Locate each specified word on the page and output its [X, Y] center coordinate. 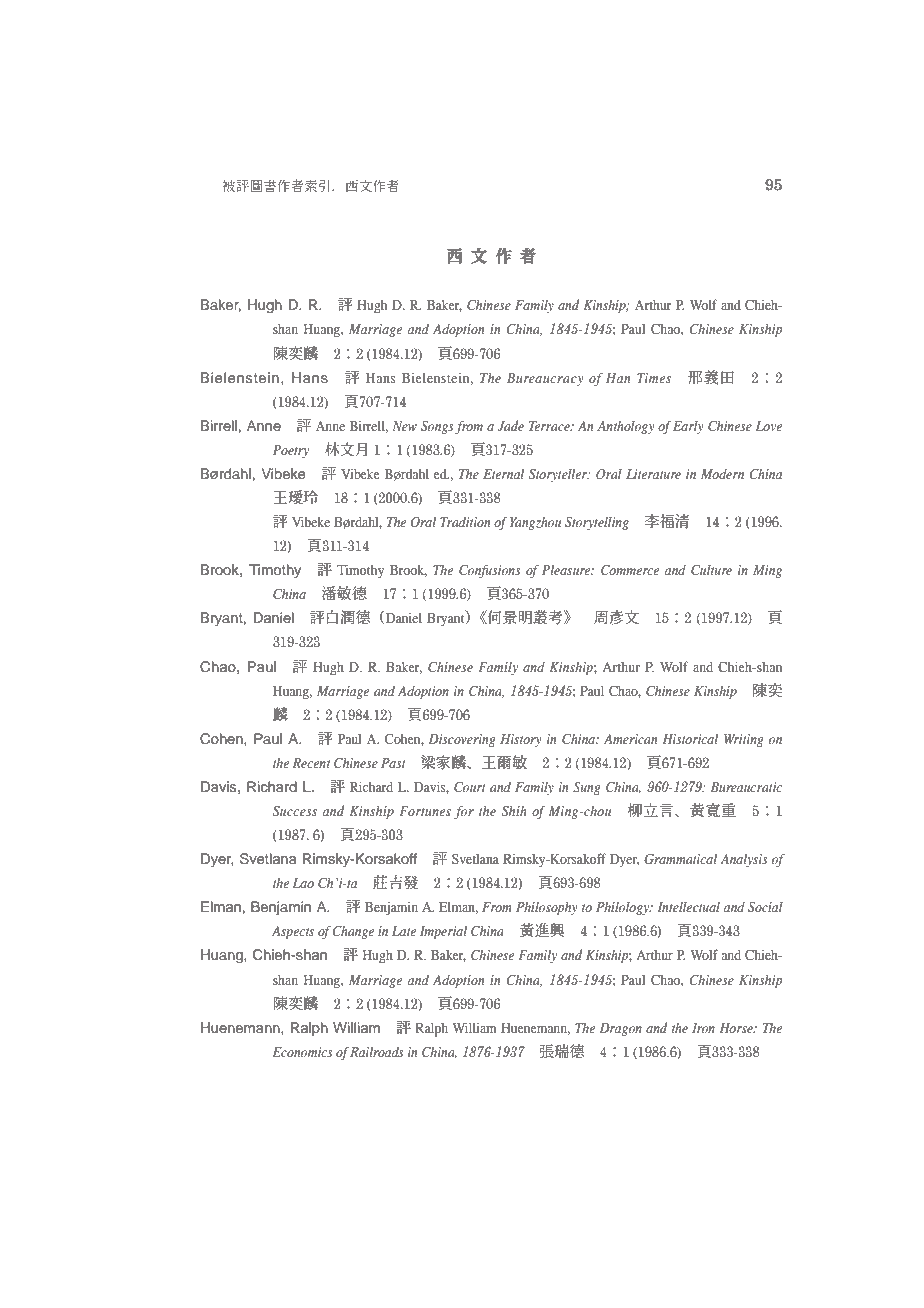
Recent [311, 763]
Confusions [490, 571]
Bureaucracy [545, 379]
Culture [711, 570]
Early [688, 427]
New [404, 426]
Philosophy [547, 908]
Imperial [443, 932]
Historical [690, 738]
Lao [303, 883]
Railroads [377, 1051]
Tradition [465, 521]
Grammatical [680, 859]
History [521, 740]
